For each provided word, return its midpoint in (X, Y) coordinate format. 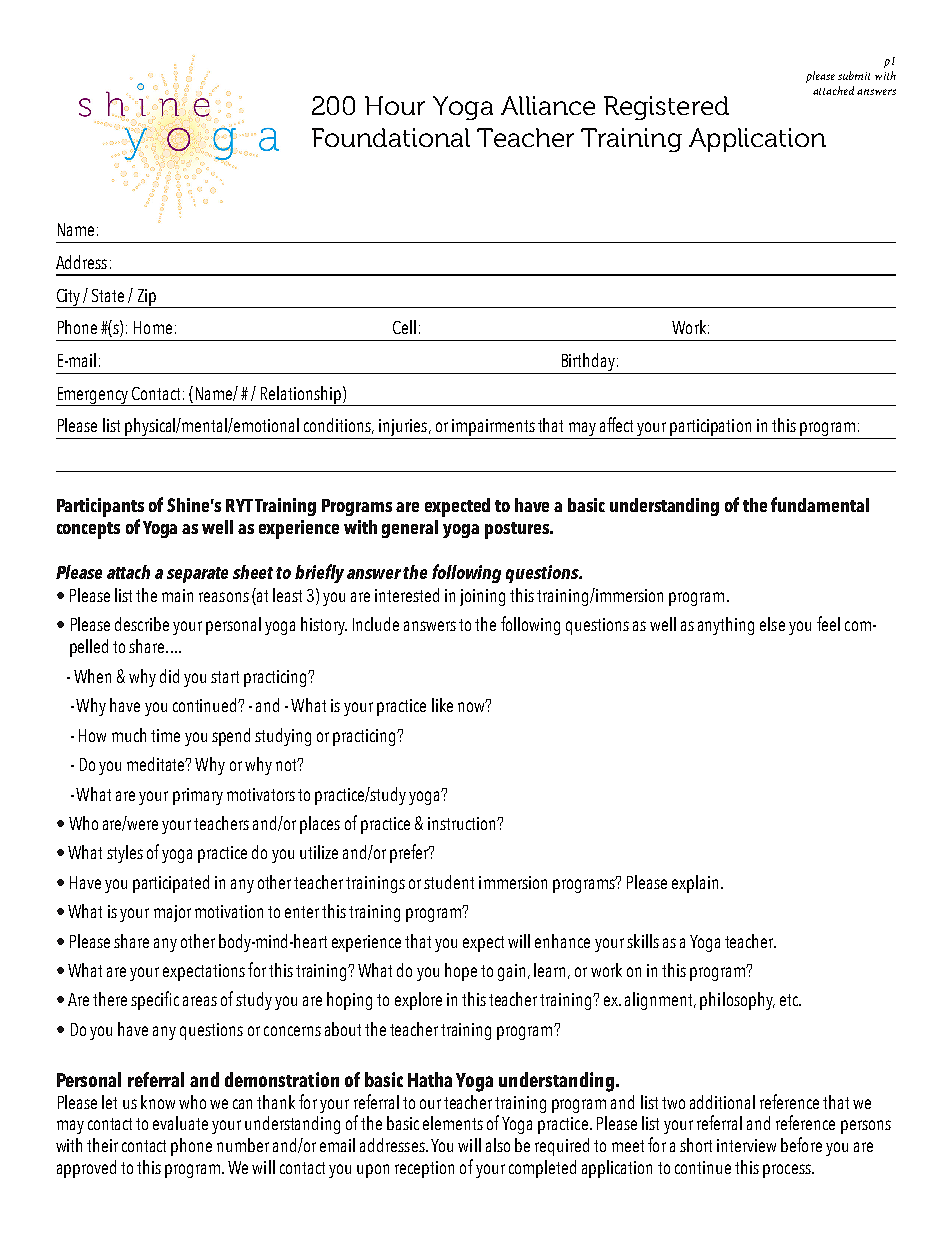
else (772, 624)
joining (482, 597)
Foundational (391, 137)
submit (854, 75)
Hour (395, 105)
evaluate (180, 1123)
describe (142, 624)
